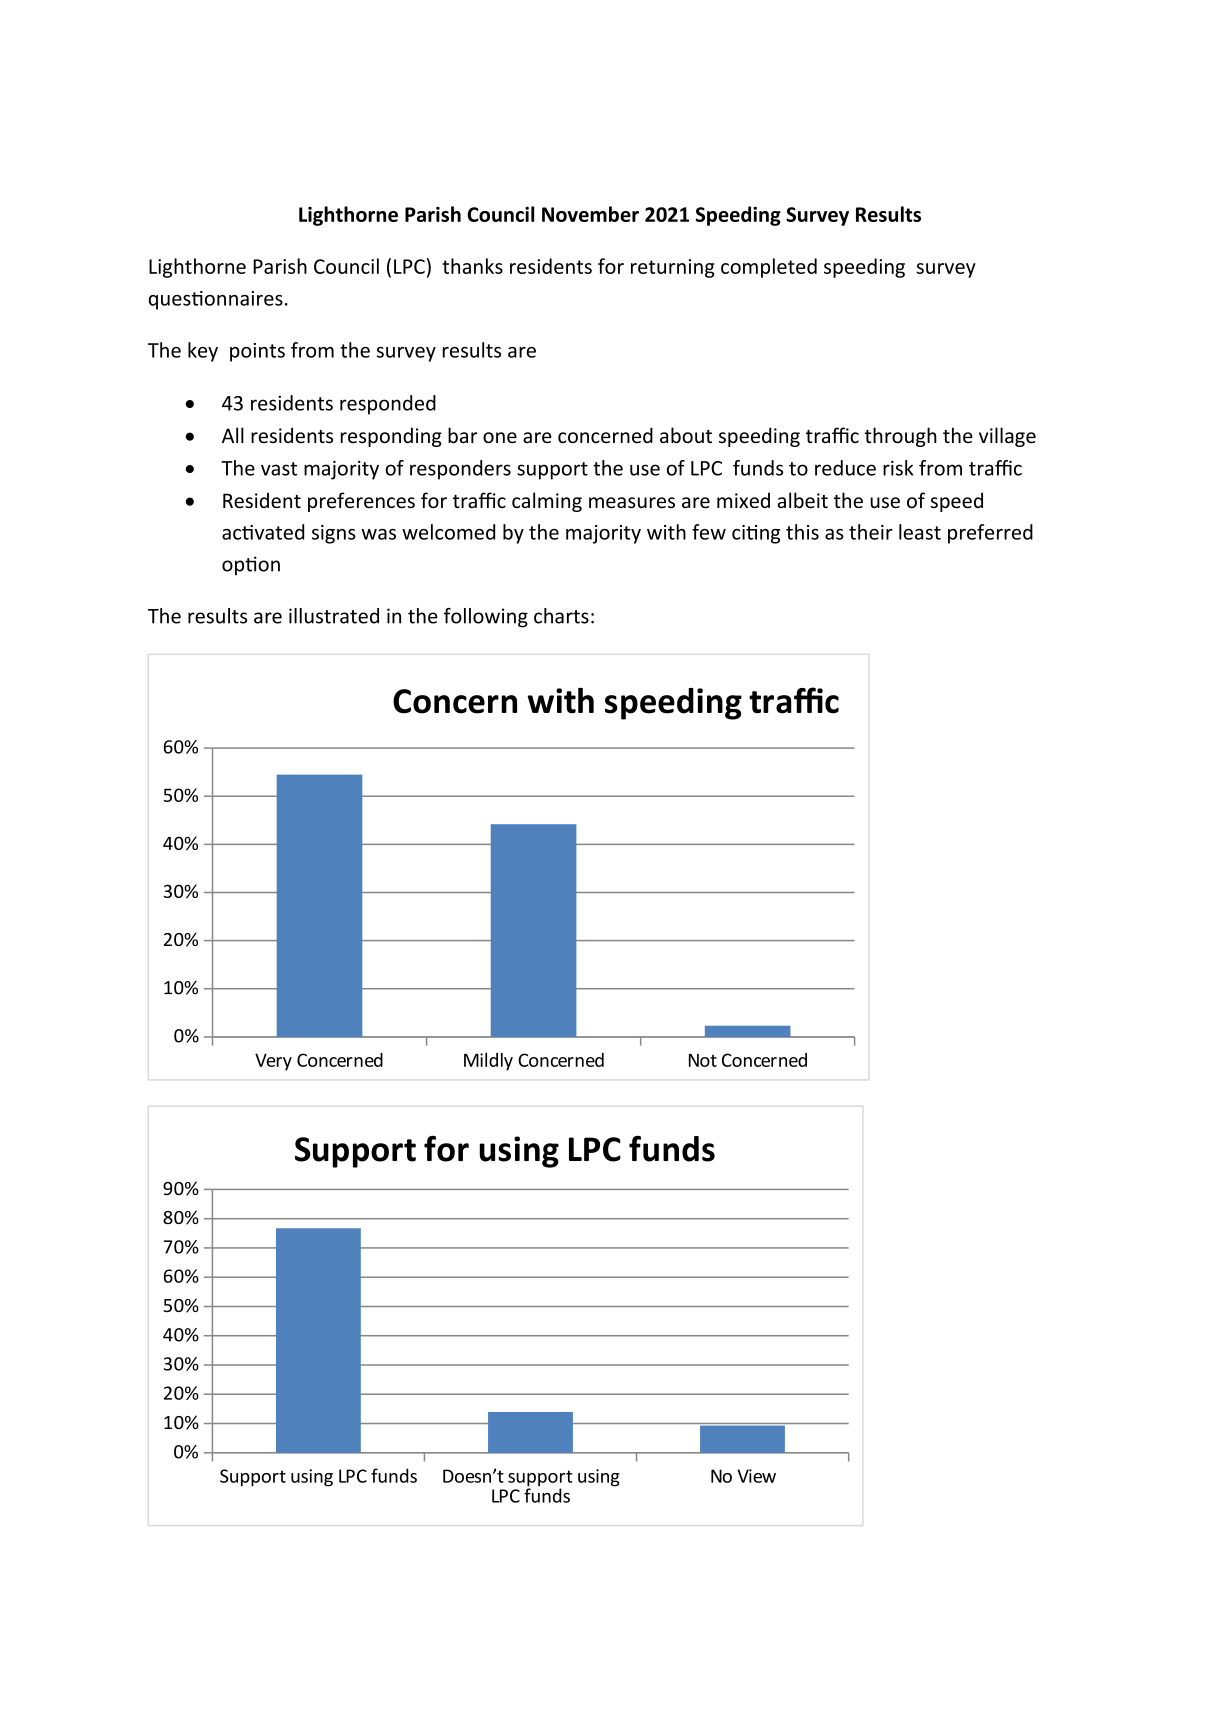  Describe the element at coordinates (590, 214) in the screenshot. I see `November` at that location.
